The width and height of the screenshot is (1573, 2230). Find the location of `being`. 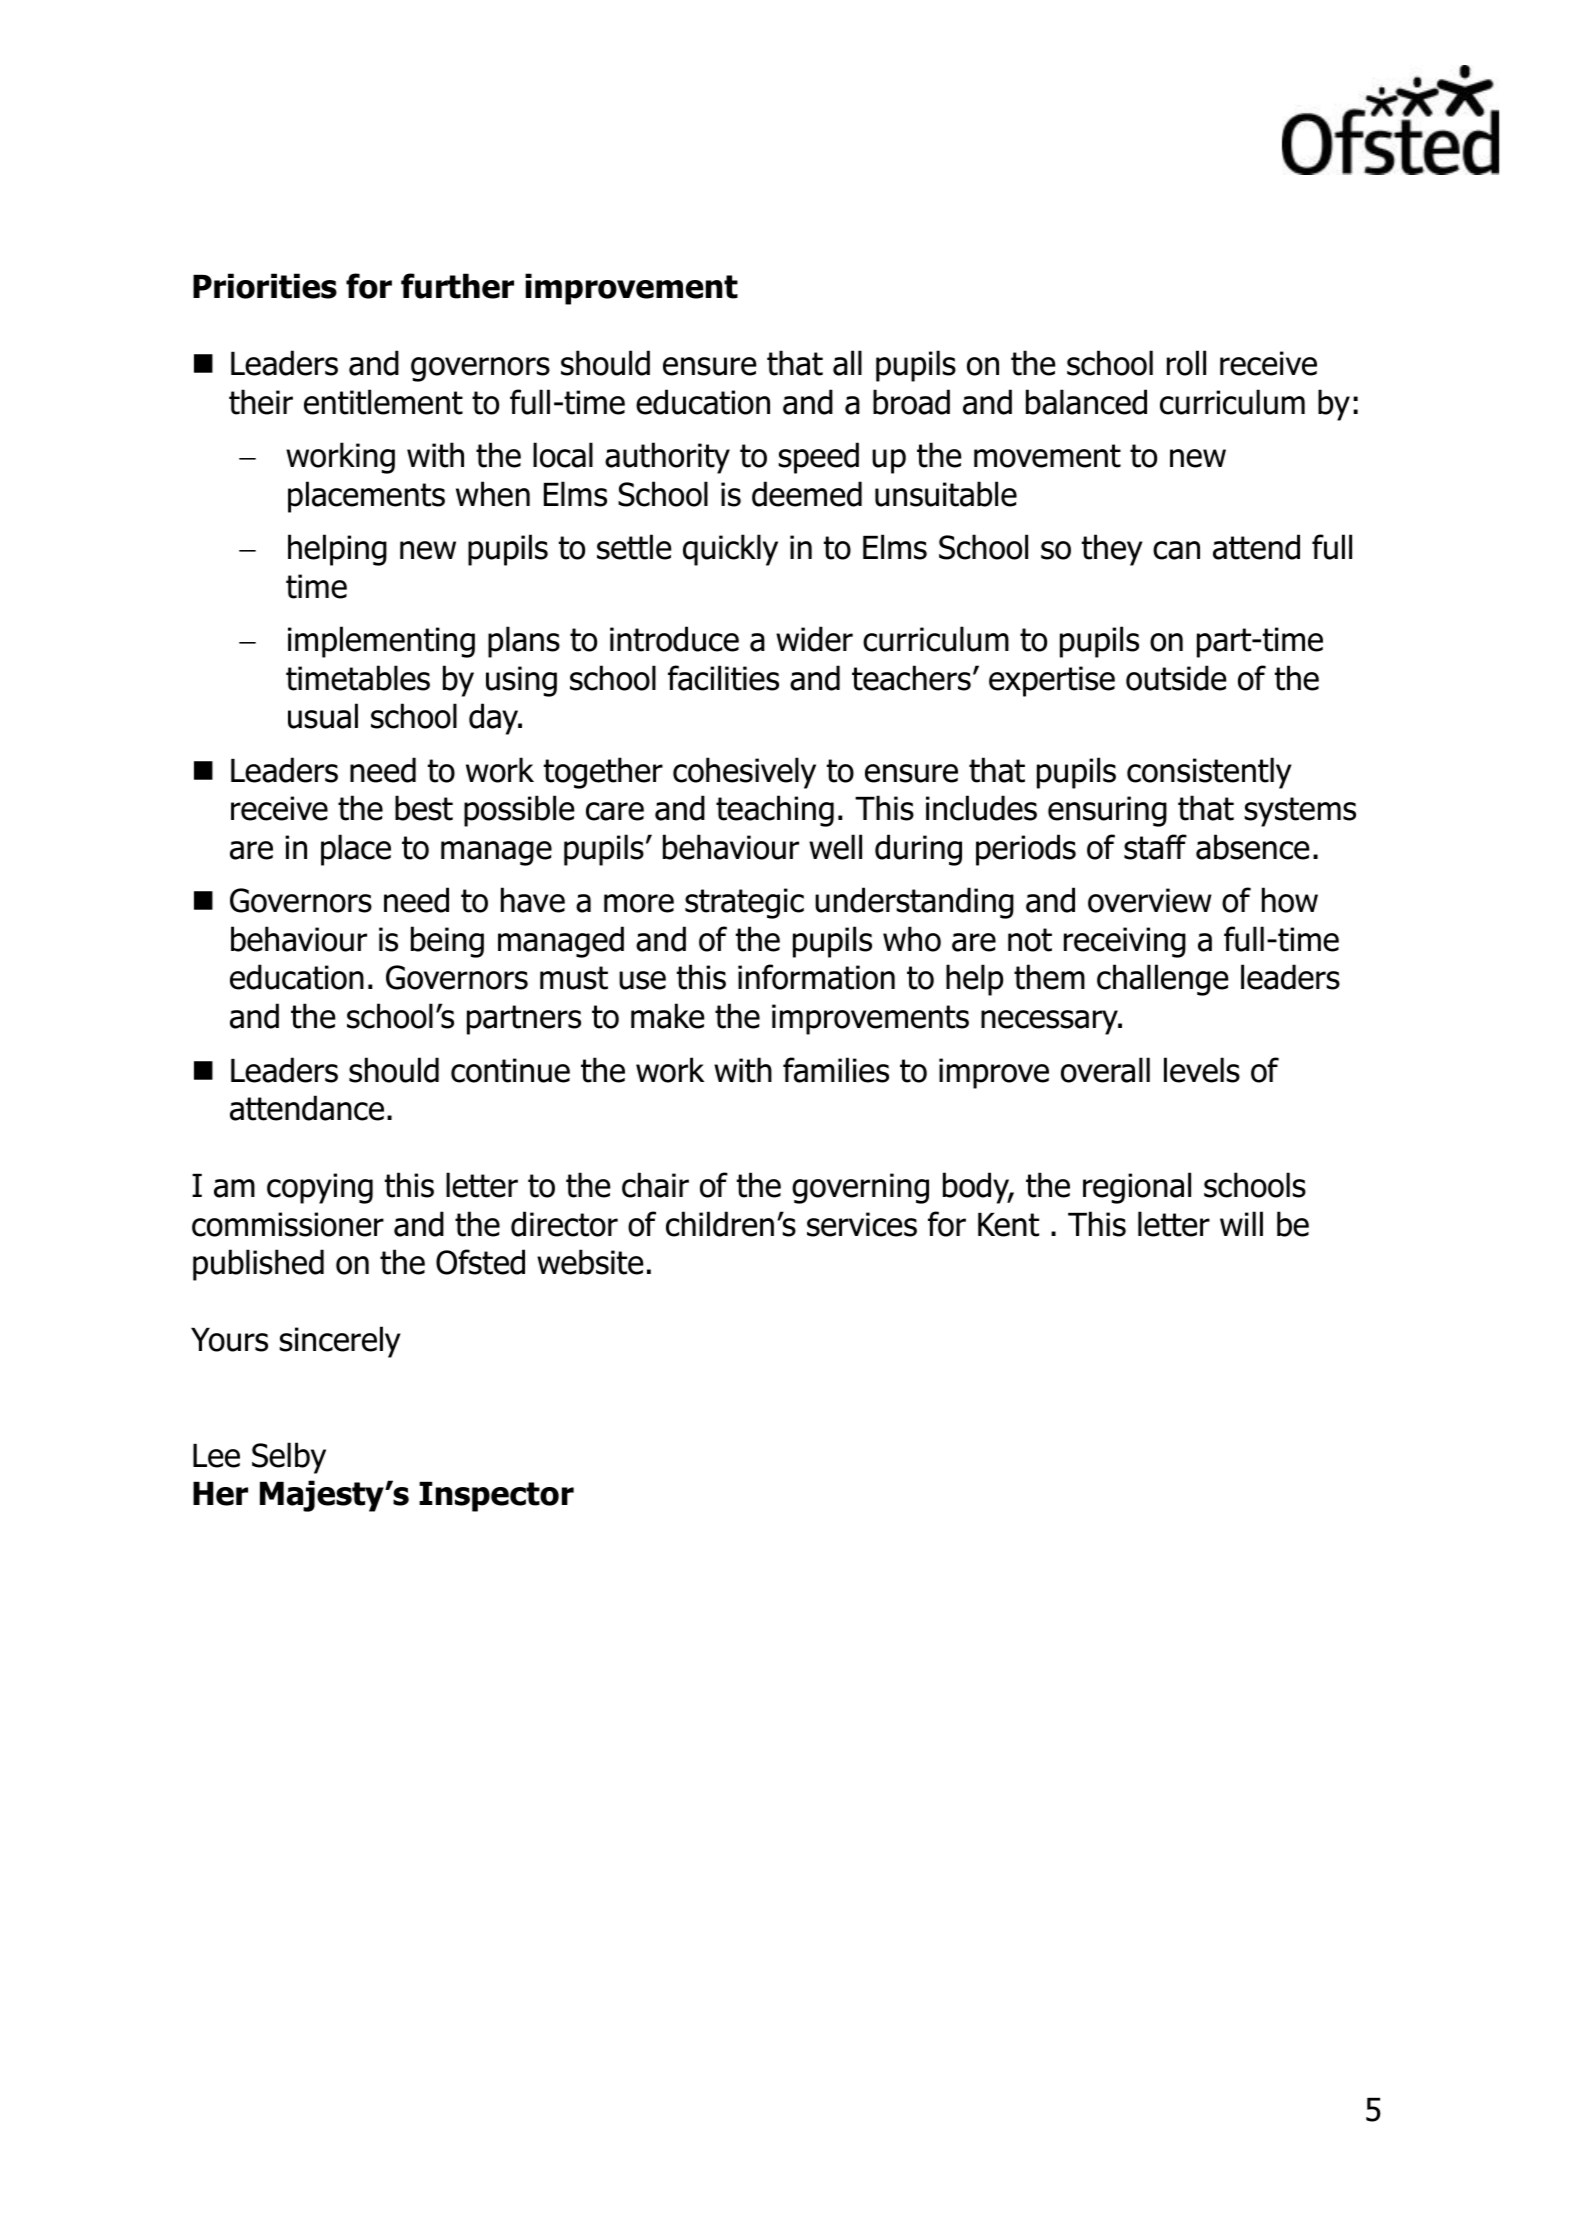

being is located at coordinates (447, 942).
